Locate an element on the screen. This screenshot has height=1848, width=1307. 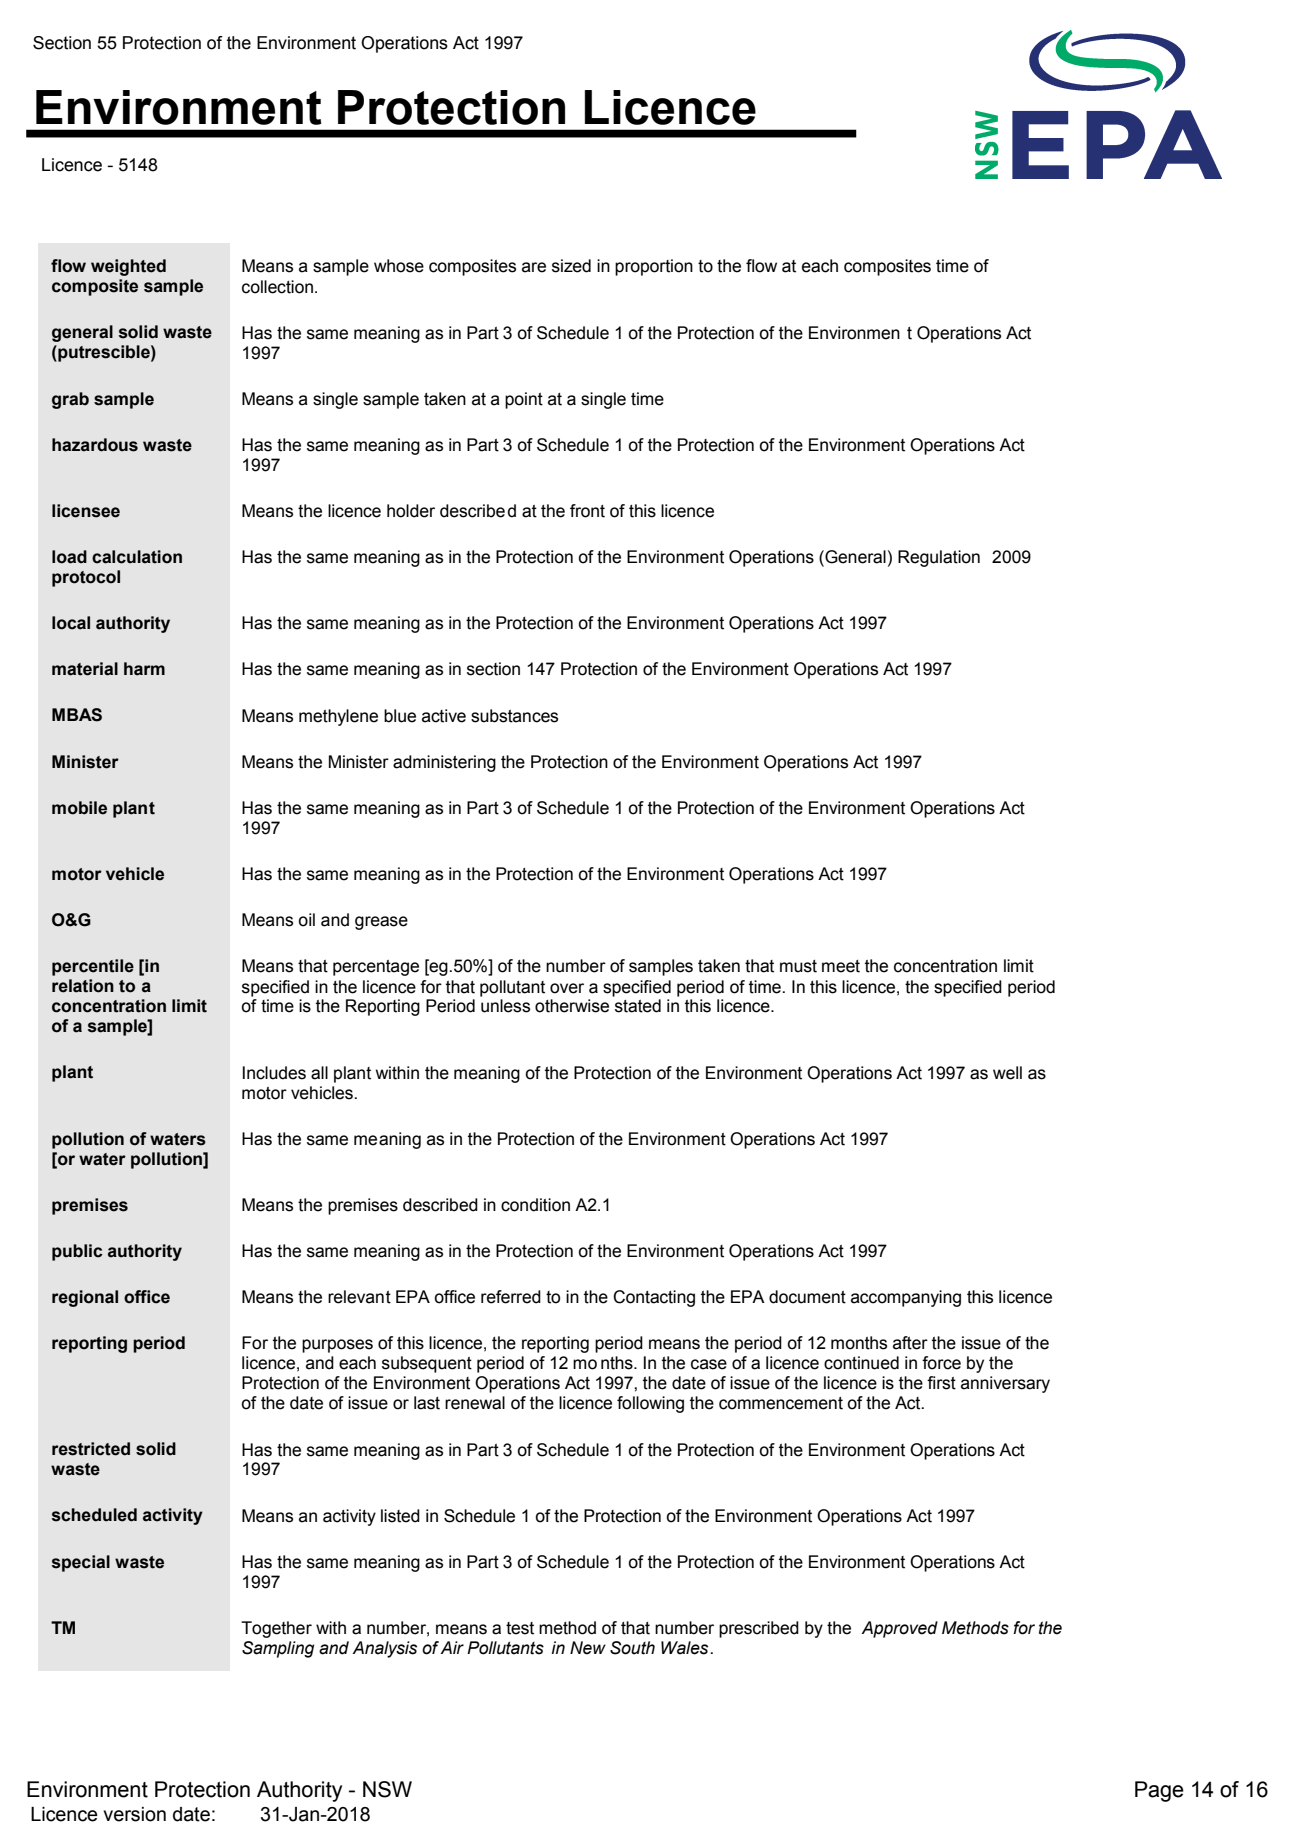
Regulation is located at coordinates (939, 558).
